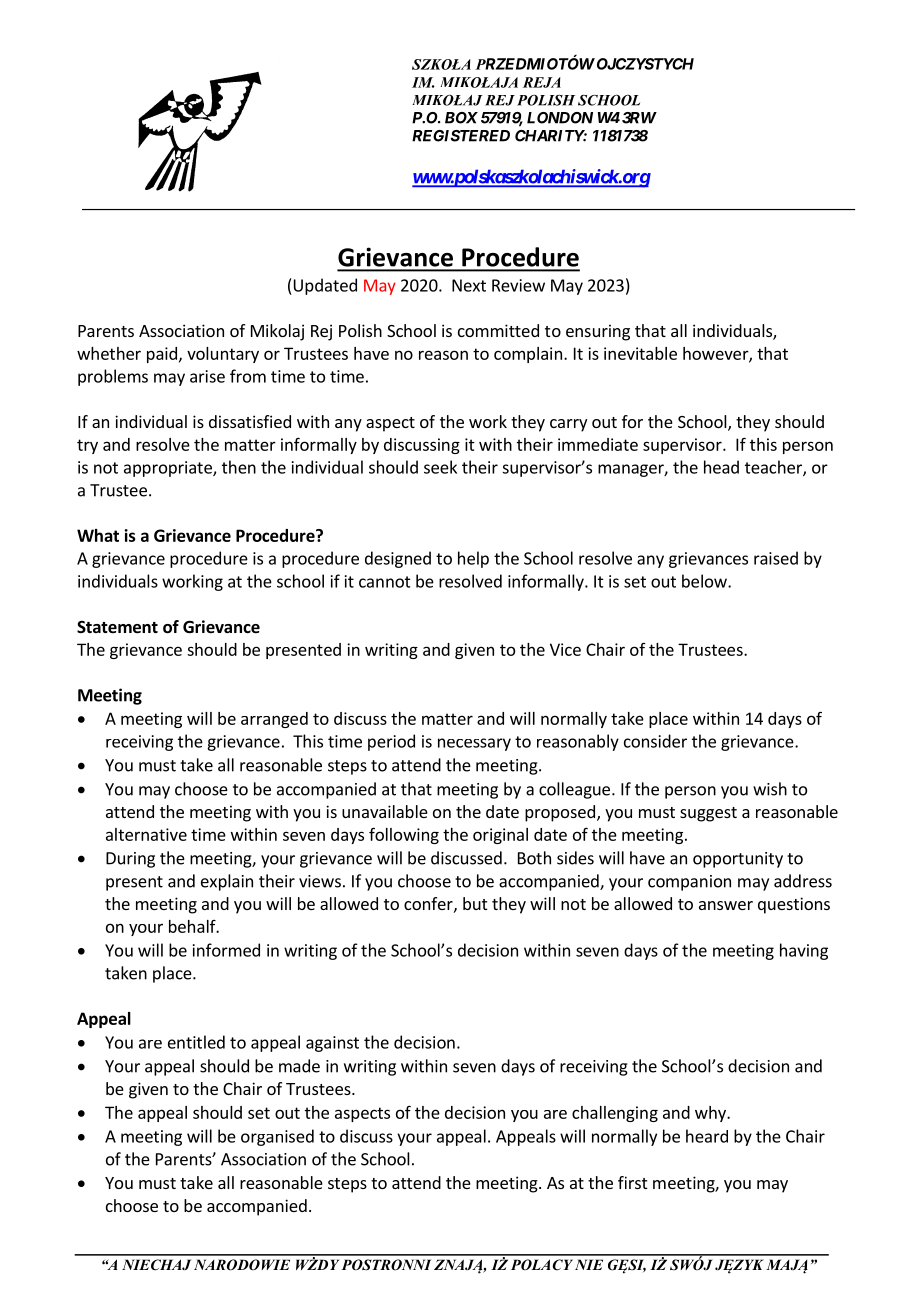 The image size is (924, 1308). Describe the element at coordinates (277, 1137) in the screenshot. I see `organised` at that location.
